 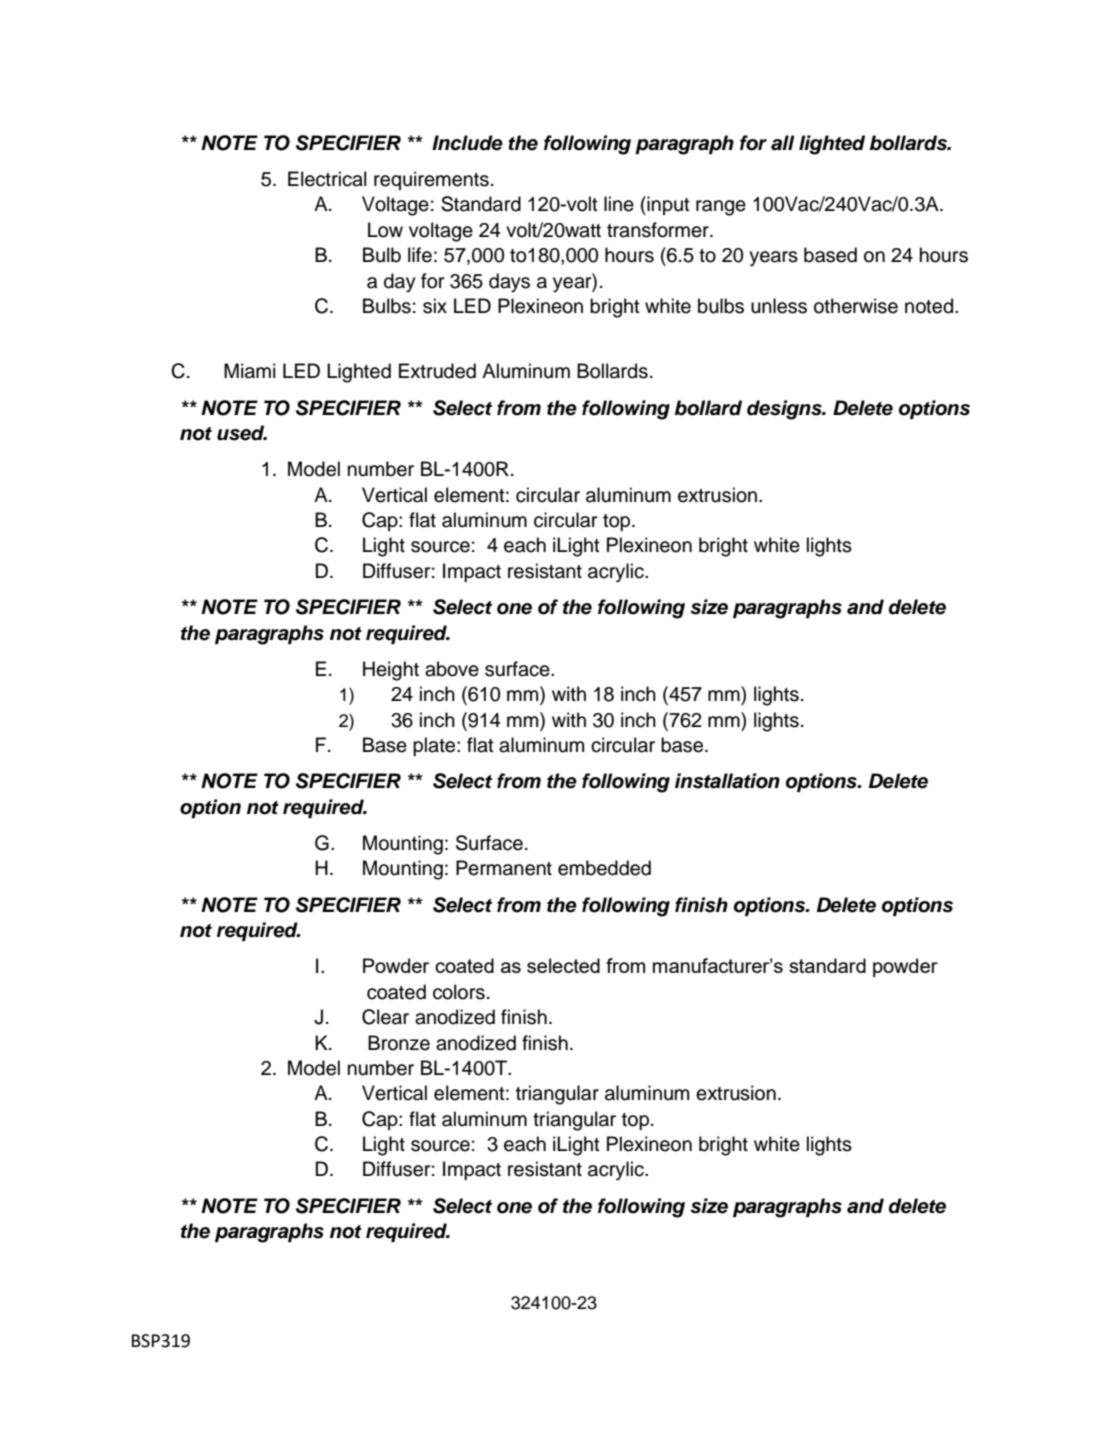 What do you see at coordinates (721, 208) in the screenshot?
I see `range` at bounding box center [721, 208].
